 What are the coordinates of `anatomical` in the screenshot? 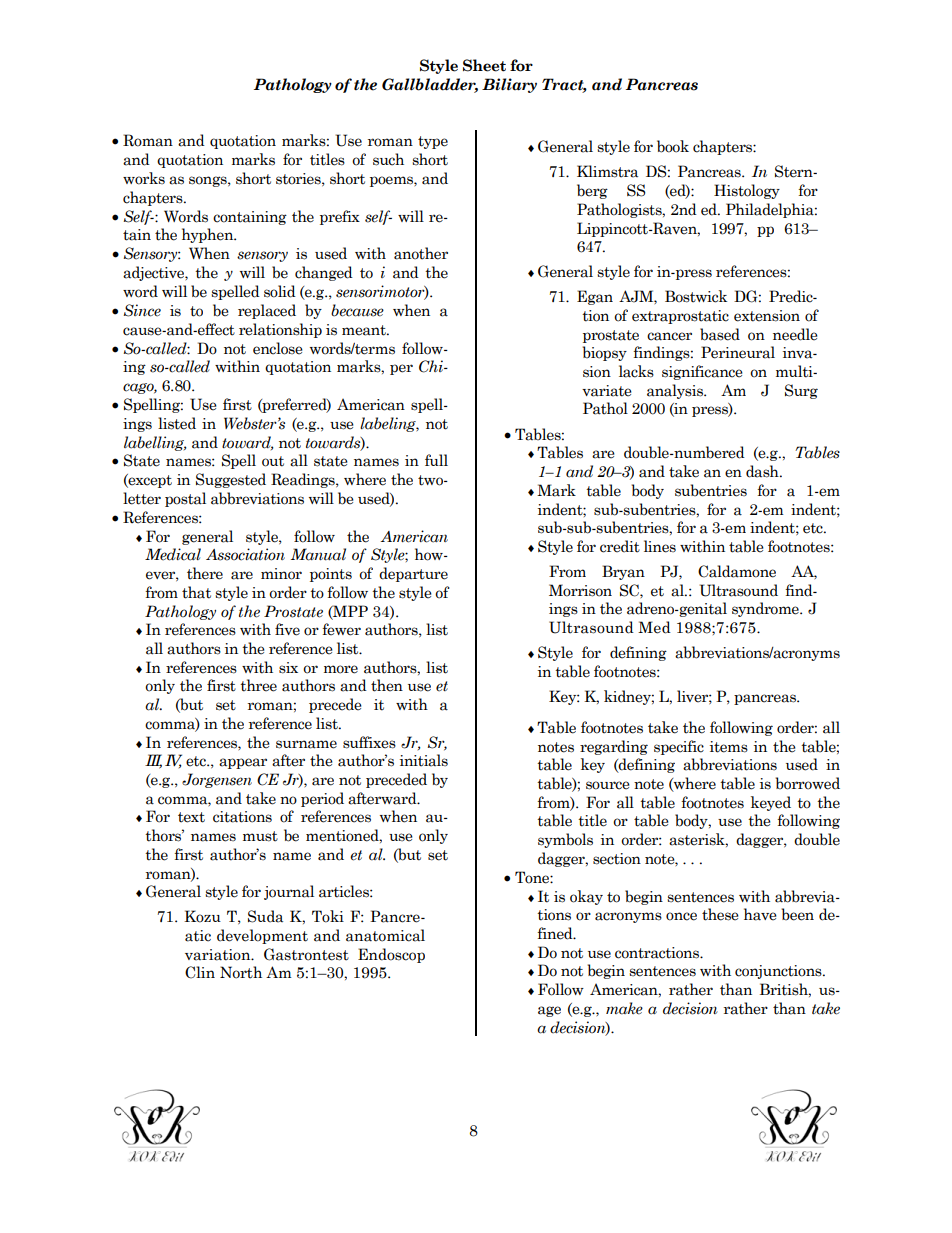 It's located at (385, 935).
